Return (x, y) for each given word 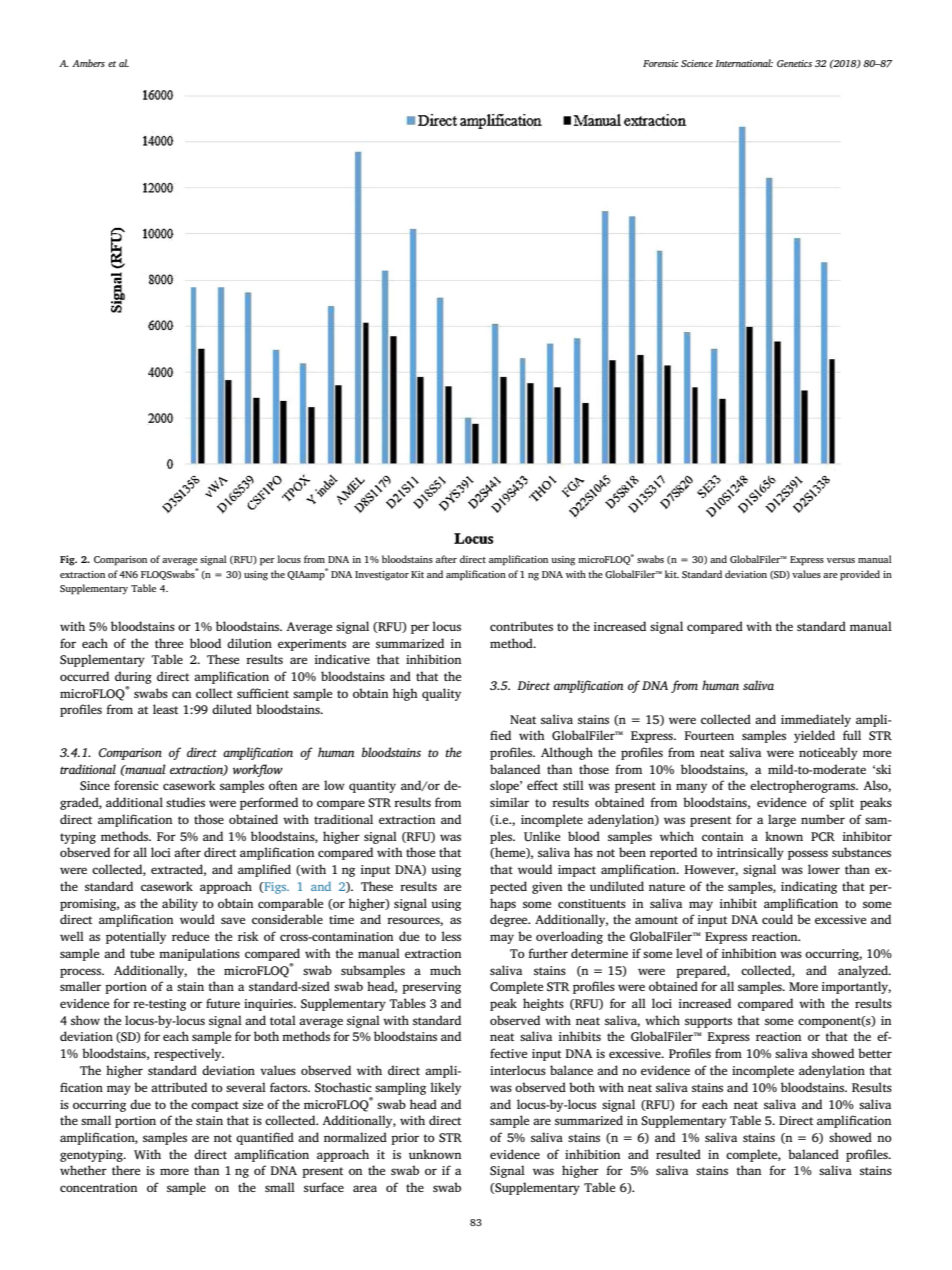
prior (405, 1139)
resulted (678, 1154)
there (126, 1170)
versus (841, 560)
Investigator (382, 576)
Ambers (88, 63)
